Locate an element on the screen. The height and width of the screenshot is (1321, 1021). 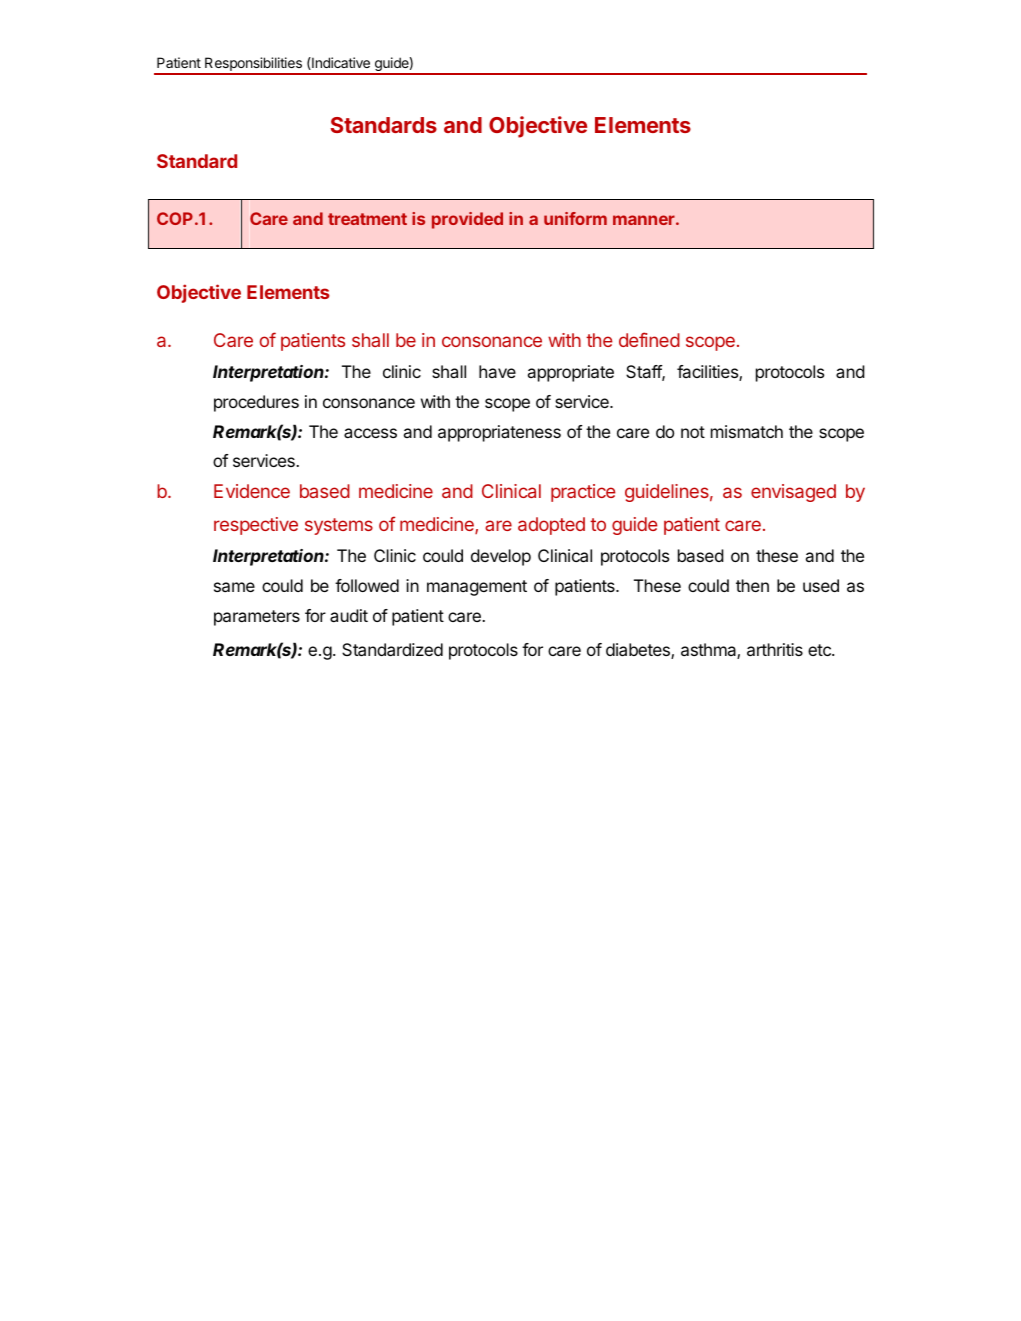
procedures is located at coordinates (256, 403).
